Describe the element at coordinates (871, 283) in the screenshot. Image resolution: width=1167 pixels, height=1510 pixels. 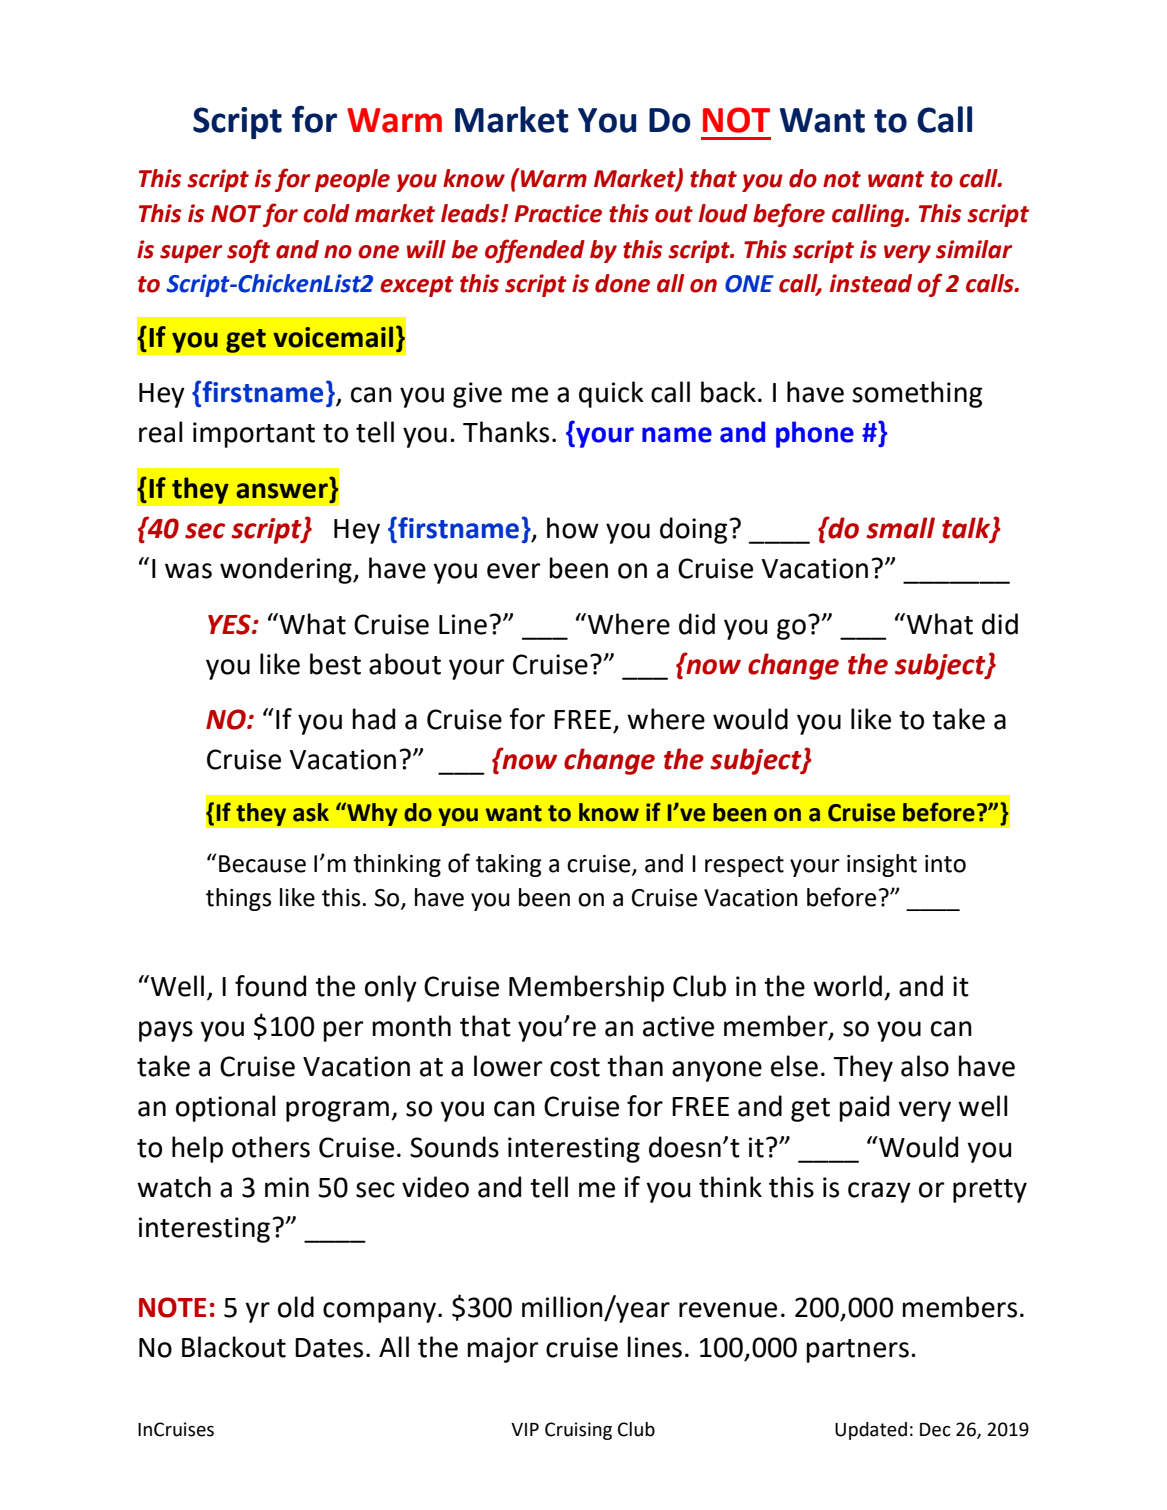
I see `instead` at that location.
